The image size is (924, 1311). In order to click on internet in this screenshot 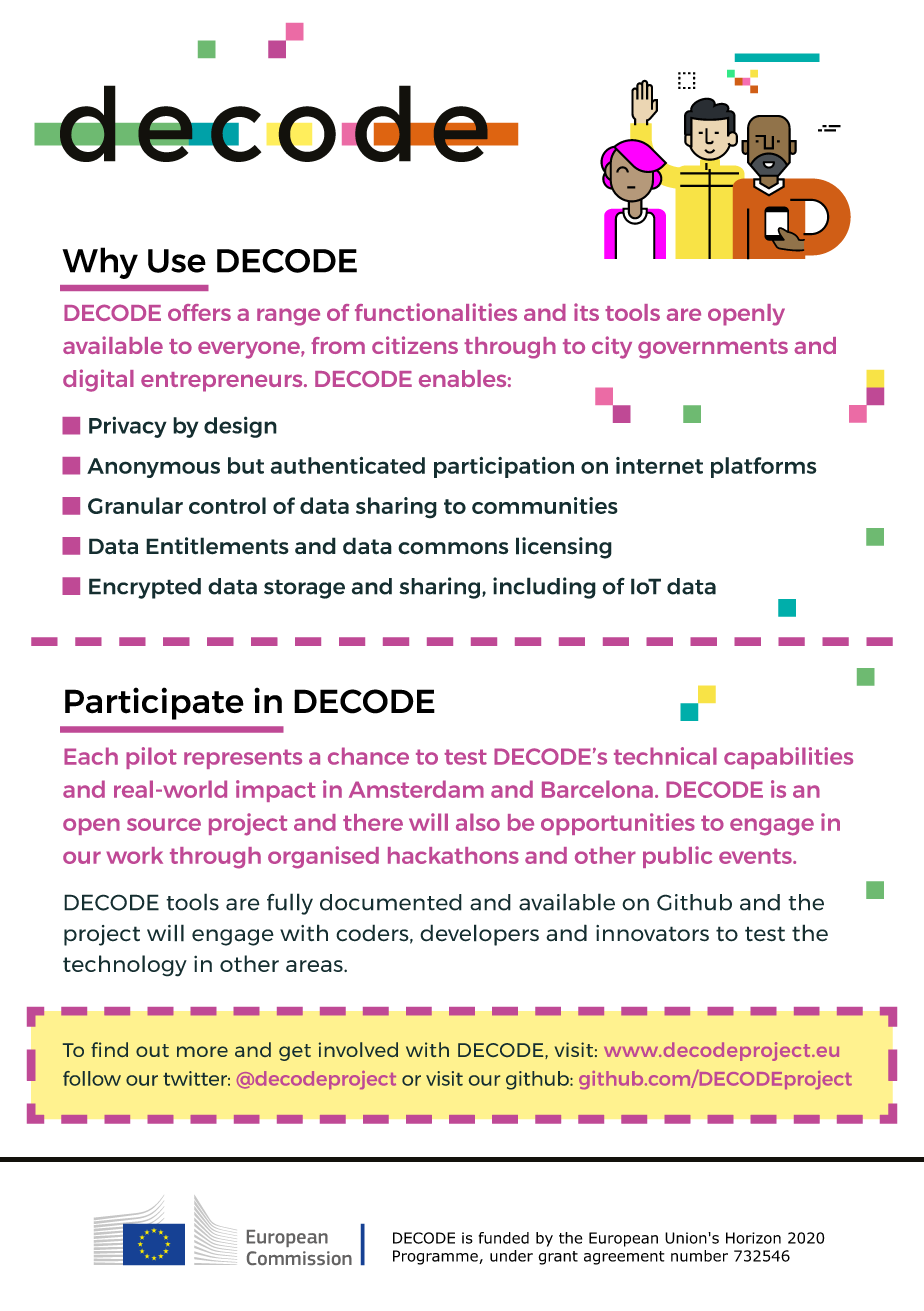, I will do `click(659, 465)`.
